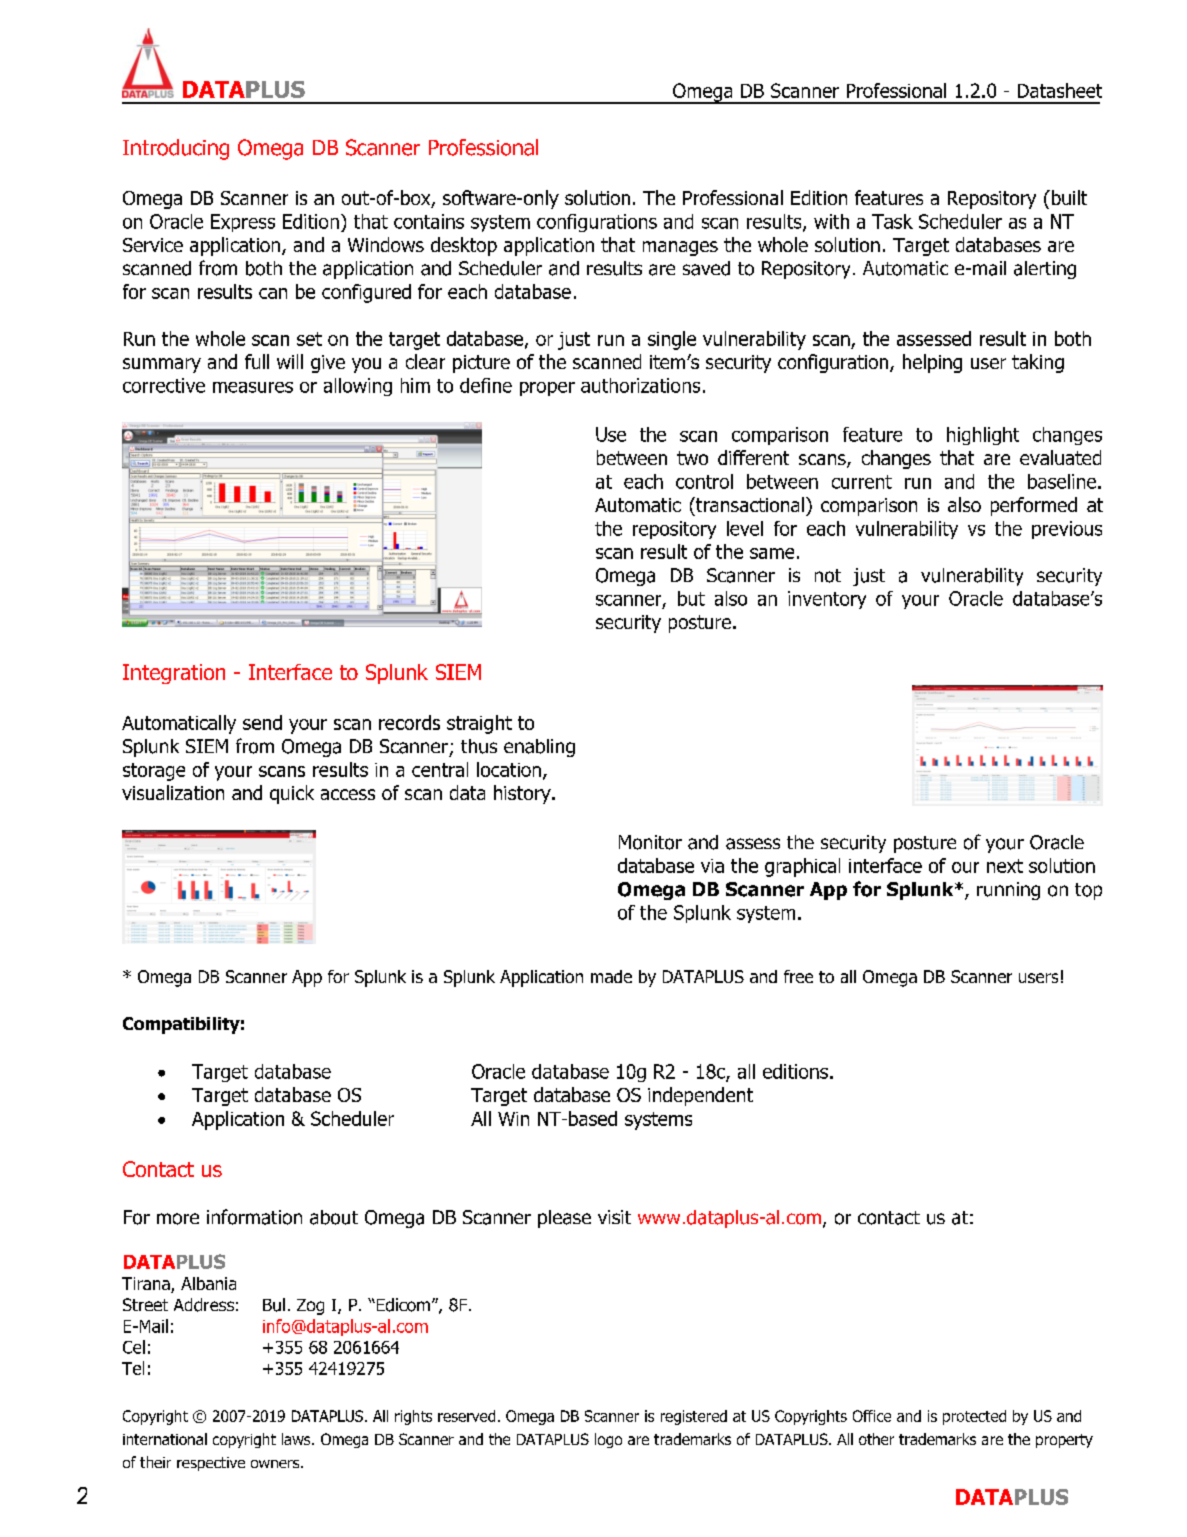 This screenshot has height=1537, width=1187. Describe the element at coordinates (608, 1440) in the screenshot. I see `logo` at that location.
